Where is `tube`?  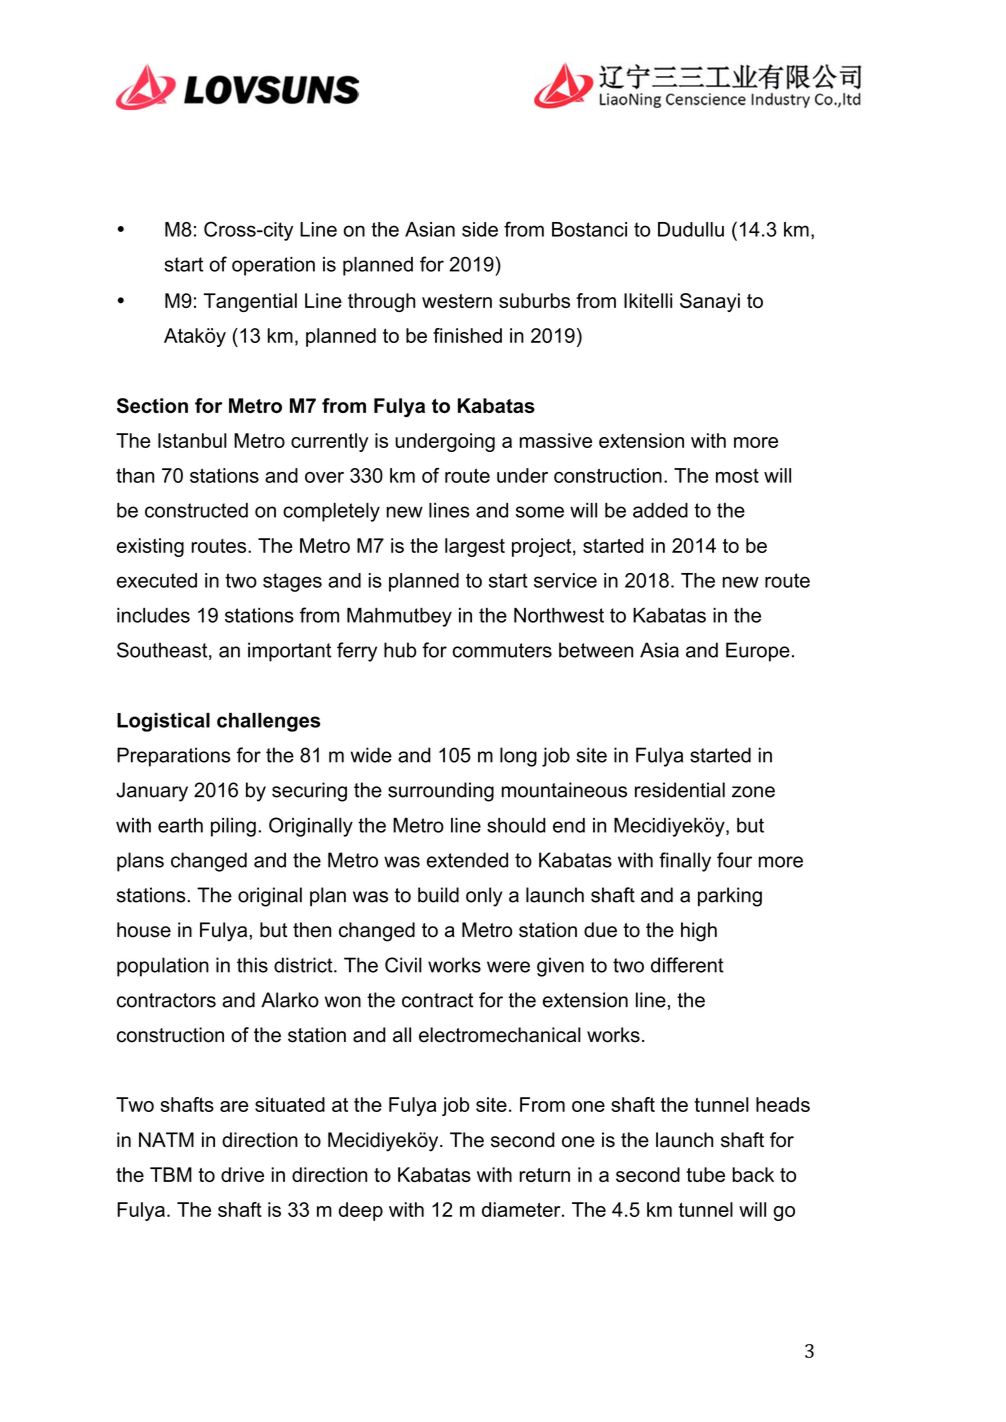
tube is located at coordinates (705, 1174).
